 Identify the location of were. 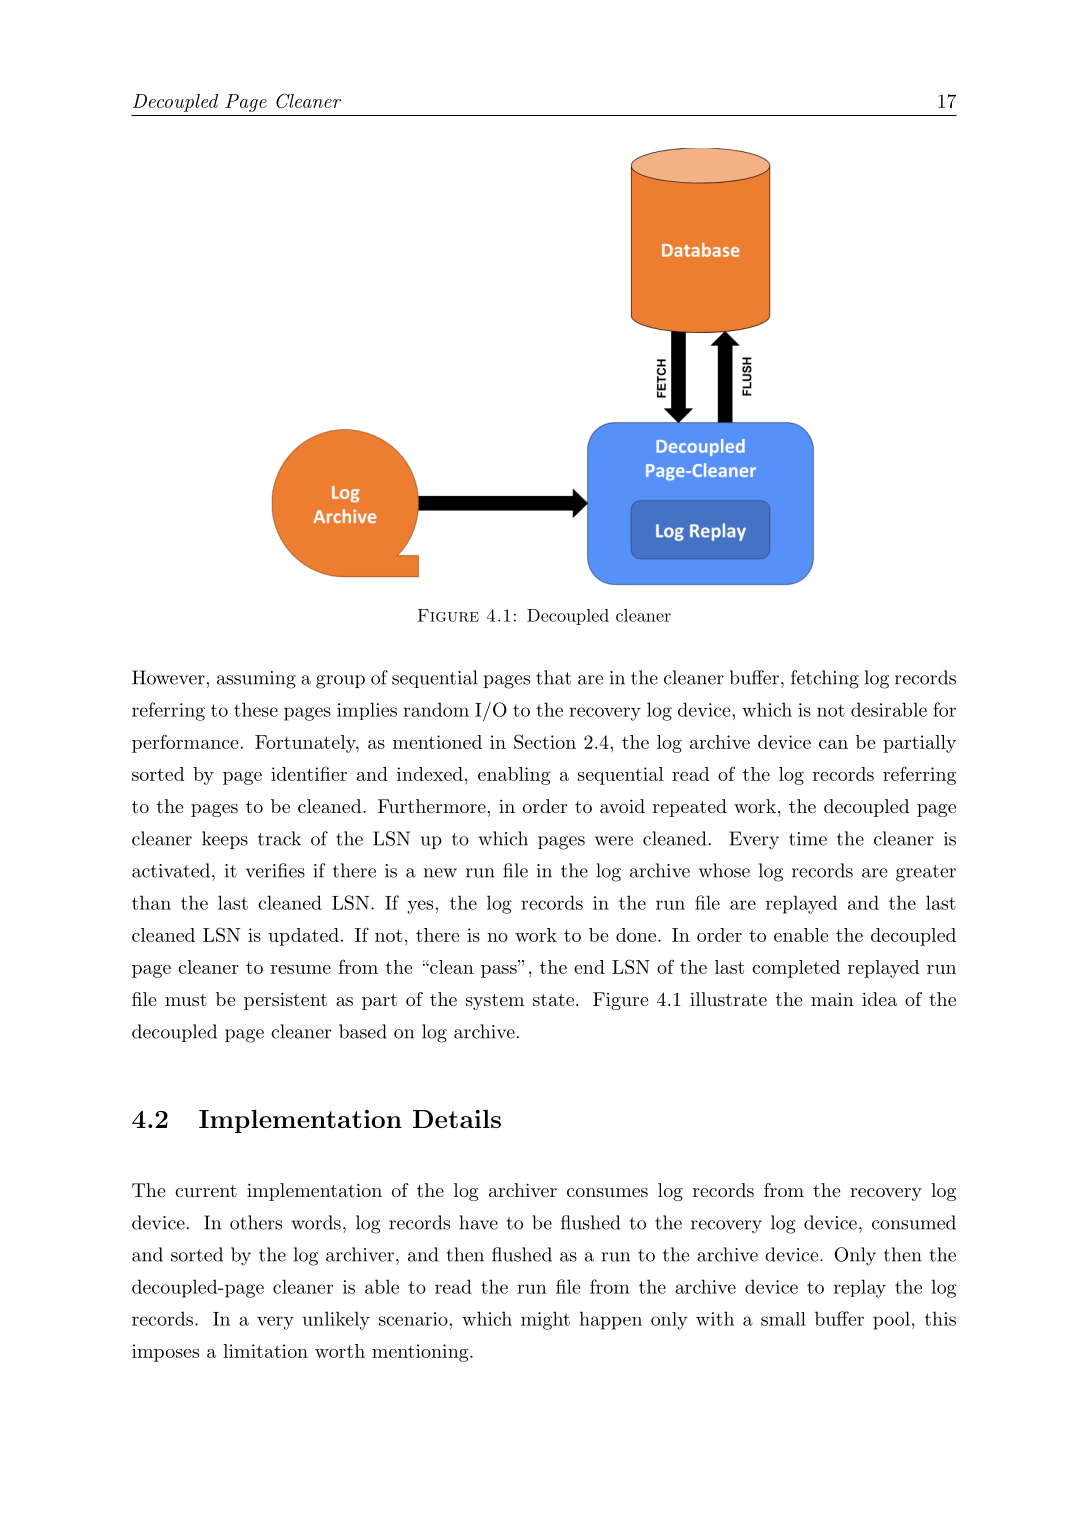
(614, 841).
